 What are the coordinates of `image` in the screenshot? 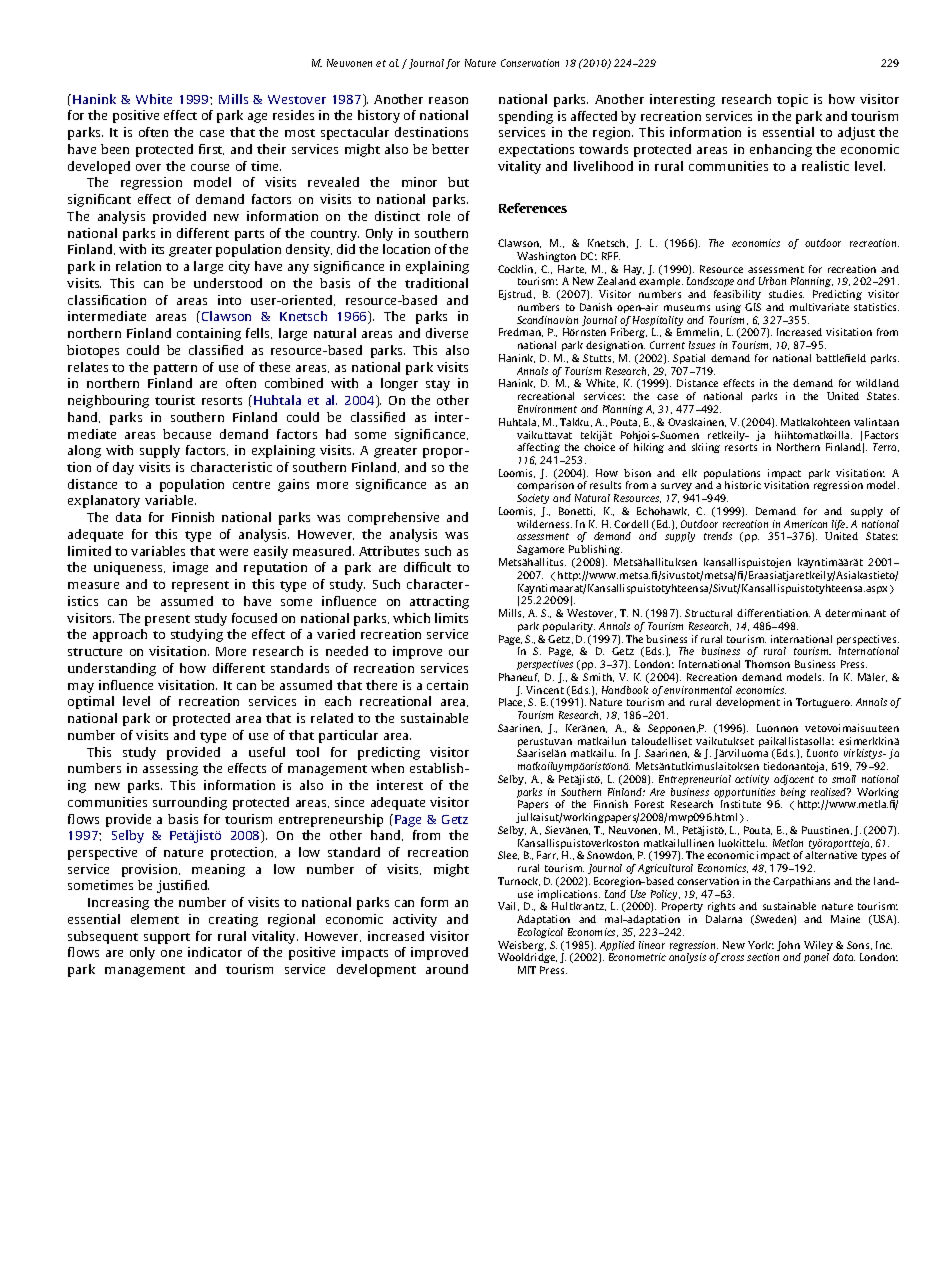 It's located at (190, 568).
